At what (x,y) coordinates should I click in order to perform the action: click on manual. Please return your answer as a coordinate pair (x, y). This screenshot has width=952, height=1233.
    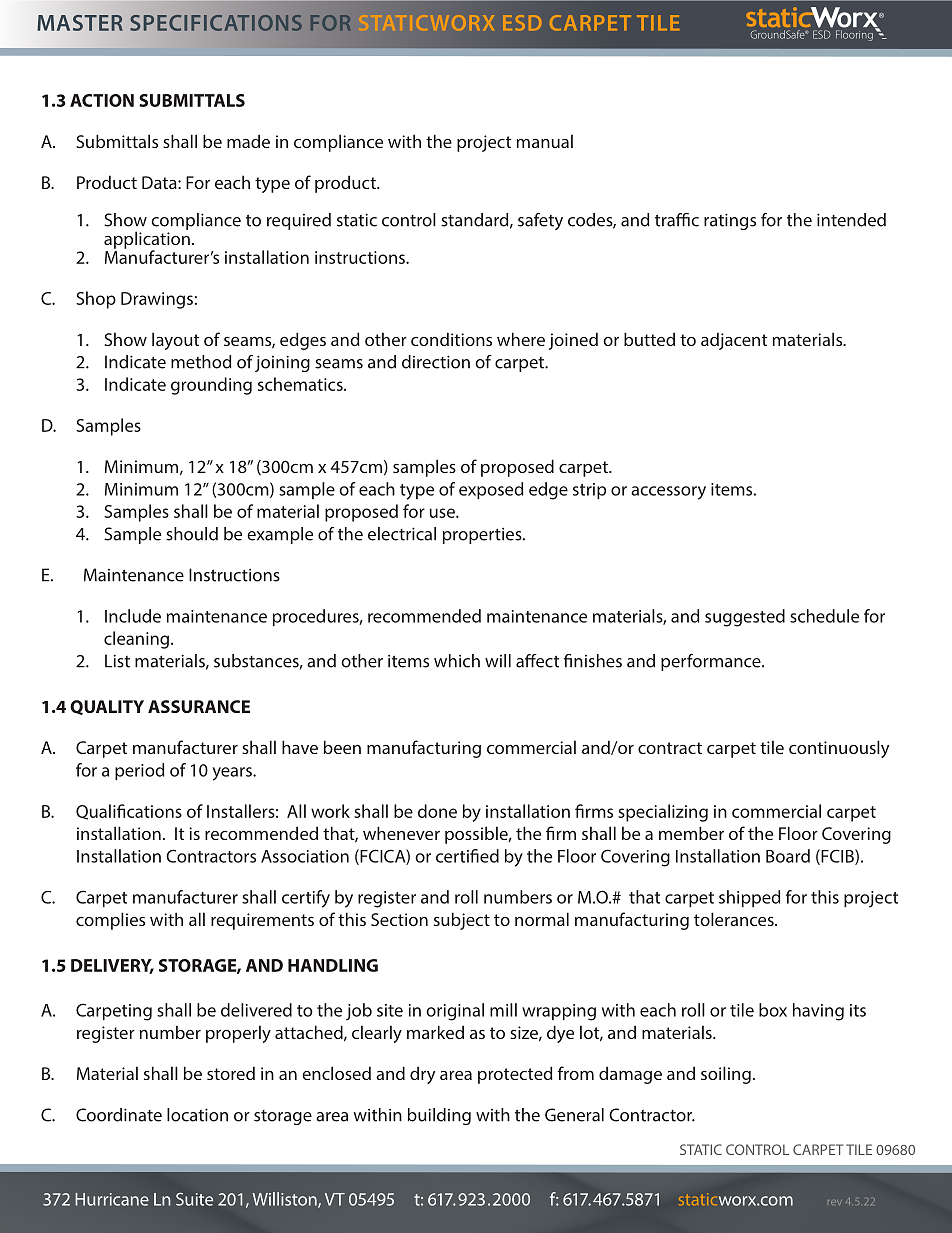
    Looking at the image, I should click on (545, 141).
